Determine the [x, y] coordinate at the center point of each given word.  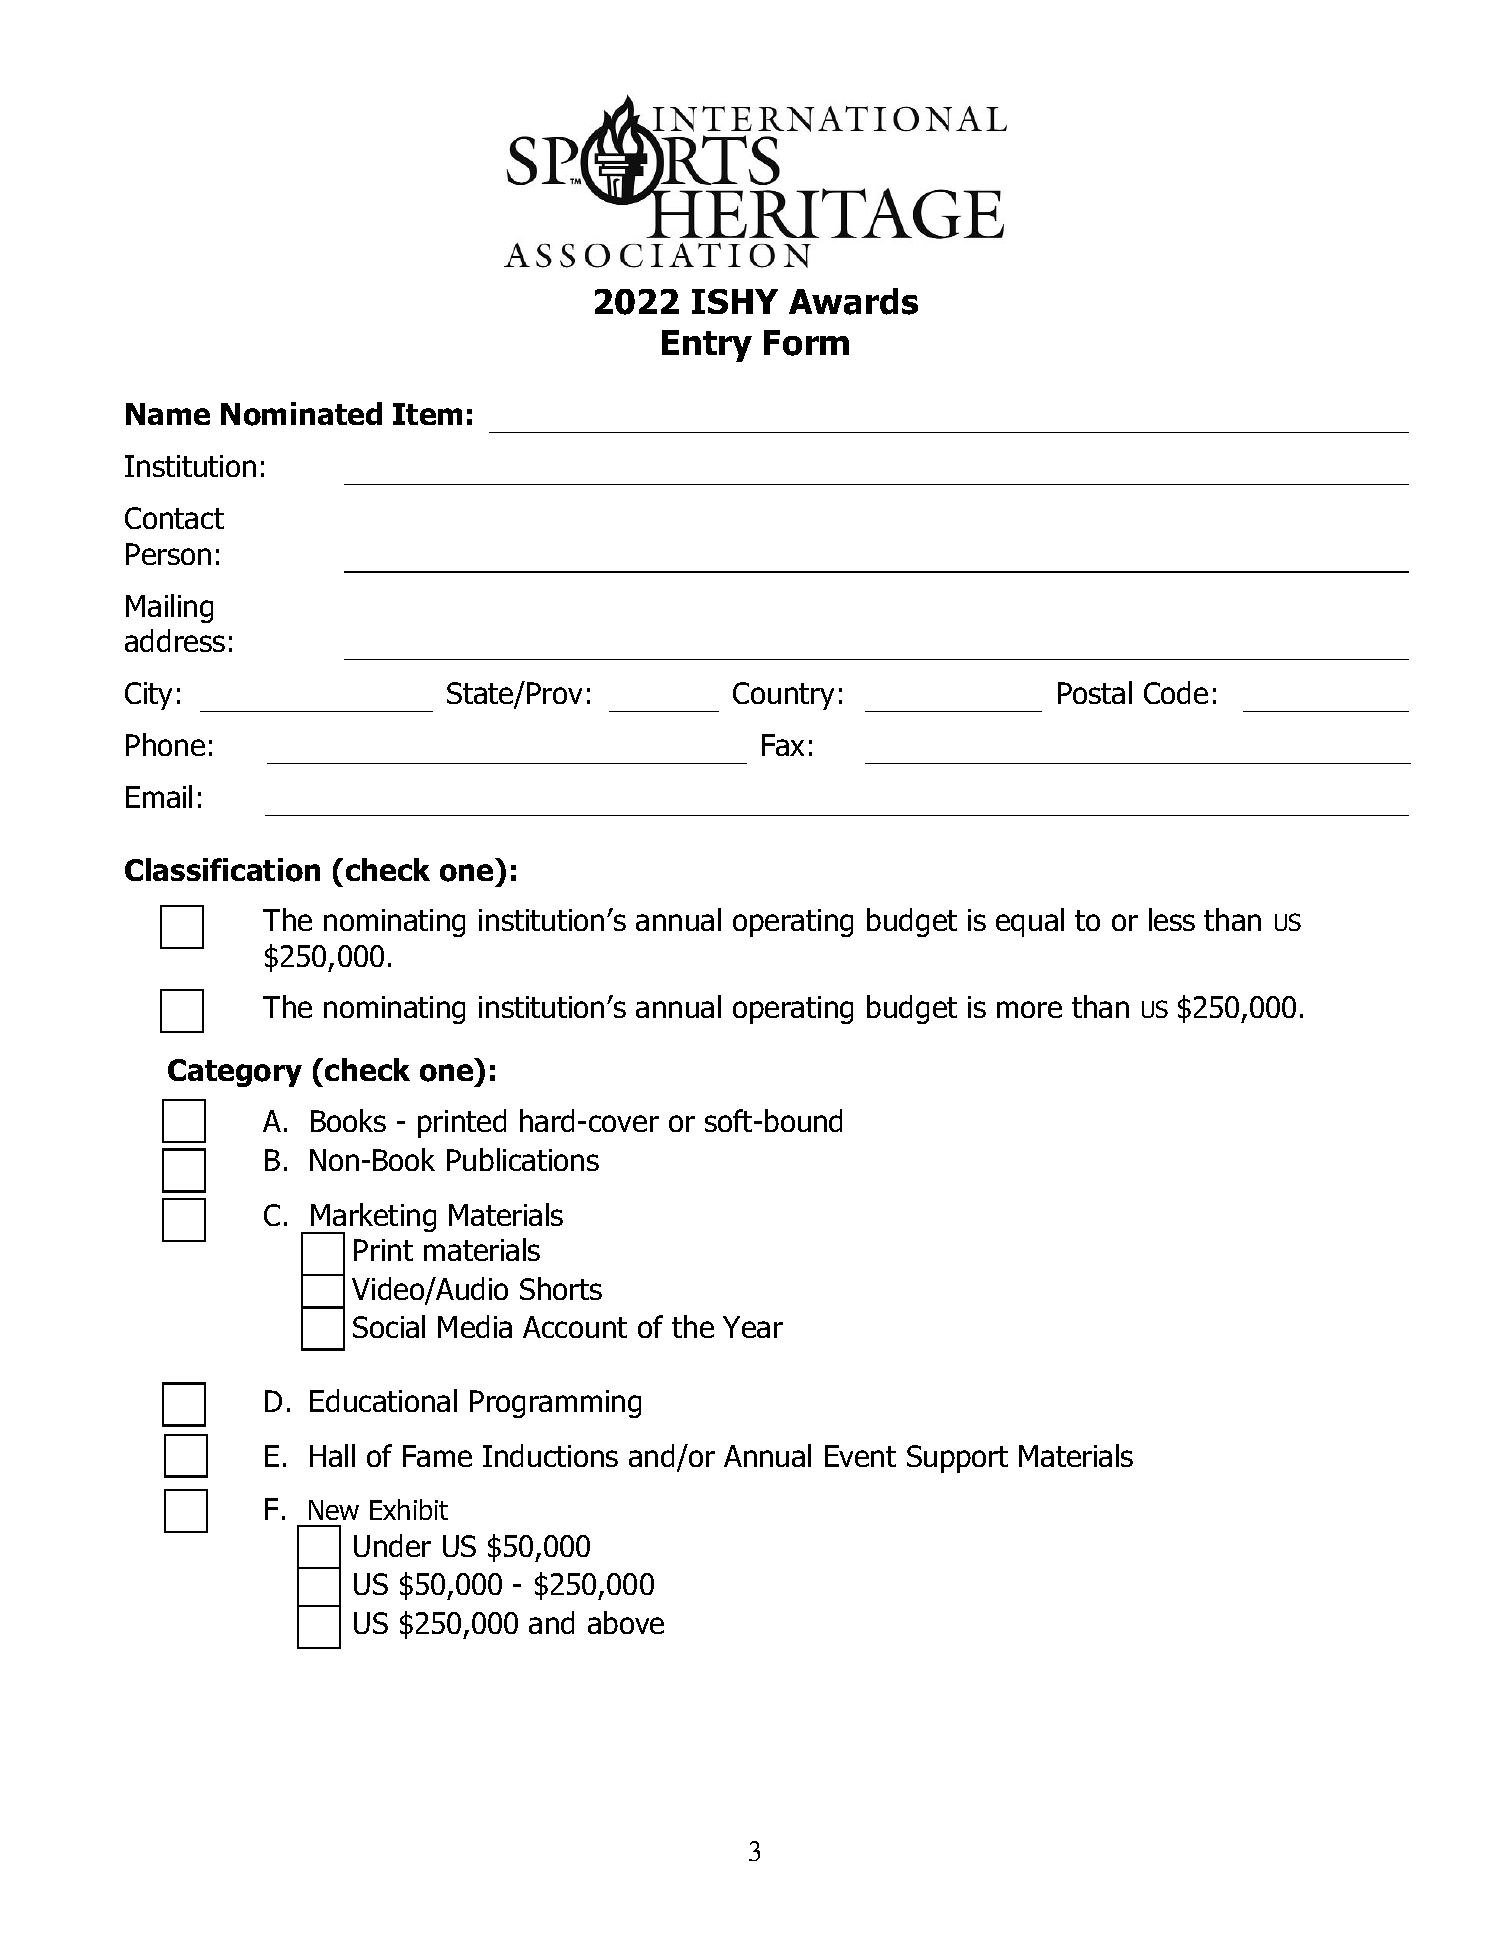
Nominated [301, 414]
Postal [1095, 692]
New [334, 1510]
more [1029, 1009]
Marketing [372, 1219]
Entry [707, 346]
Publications [523, 1159]
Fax [783, 745]
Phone [165, 744]
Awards [853, 301]
